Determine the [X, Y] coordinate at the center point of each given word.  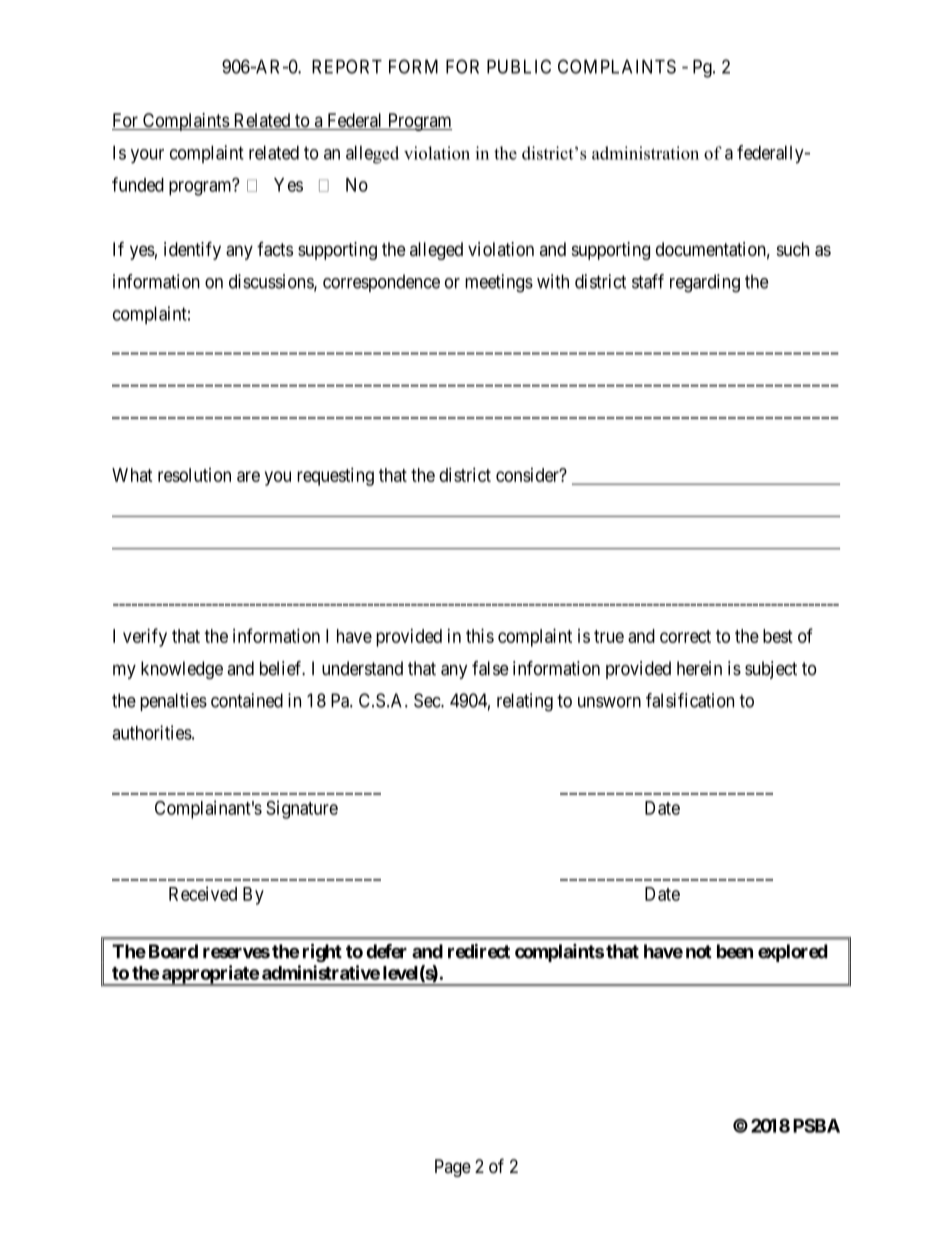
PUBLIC [519, 66]
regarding [705, 283]
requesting [335, 476]
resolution [194, 475]
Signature [302, 809]
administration [645, 153]
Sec [428, 700]
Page [453, 1168]
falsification [690, 700]
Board [173, 951]
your [147, 156]
